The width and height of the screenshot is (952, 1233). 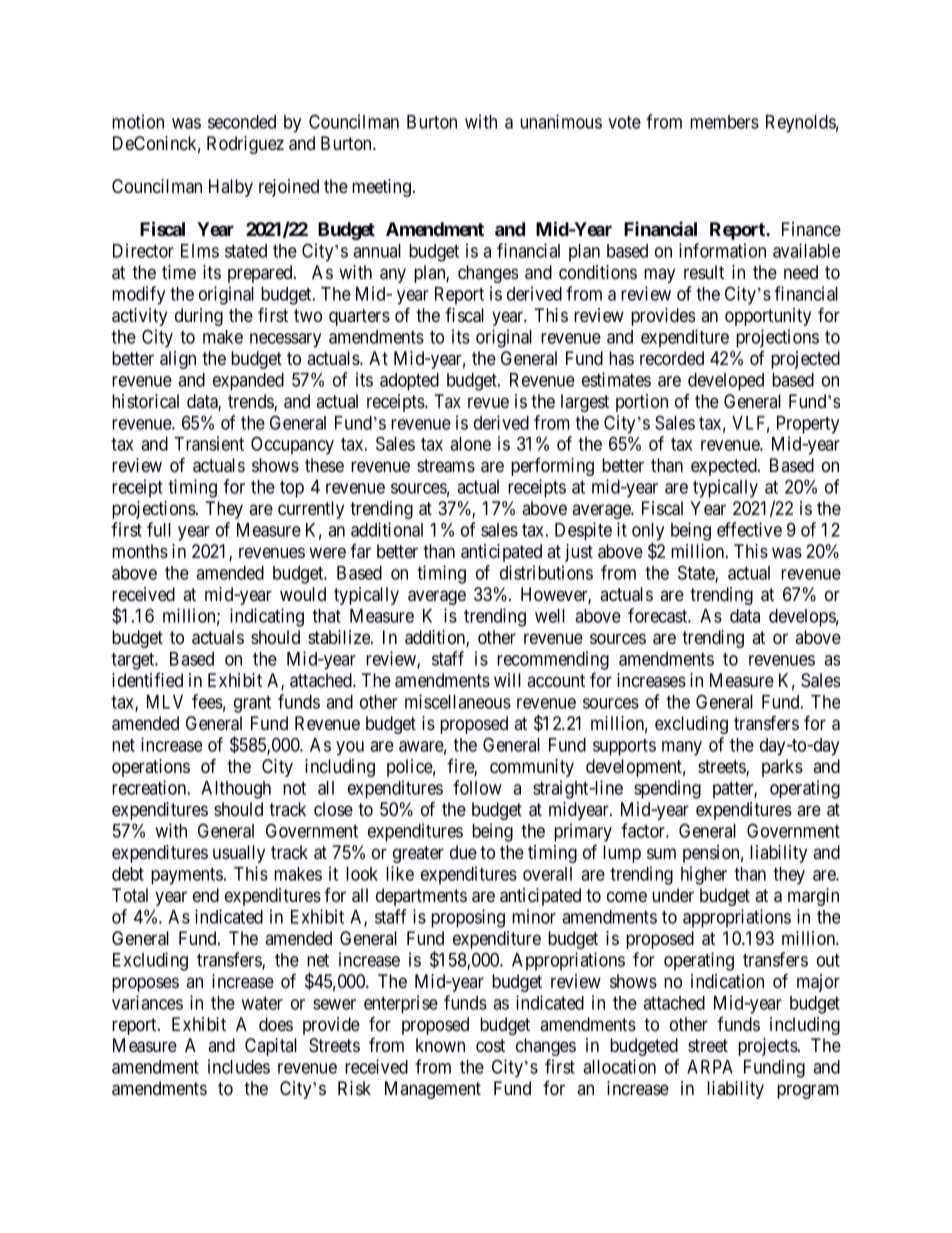 I want to click on members, so click(x=724, y=122).
